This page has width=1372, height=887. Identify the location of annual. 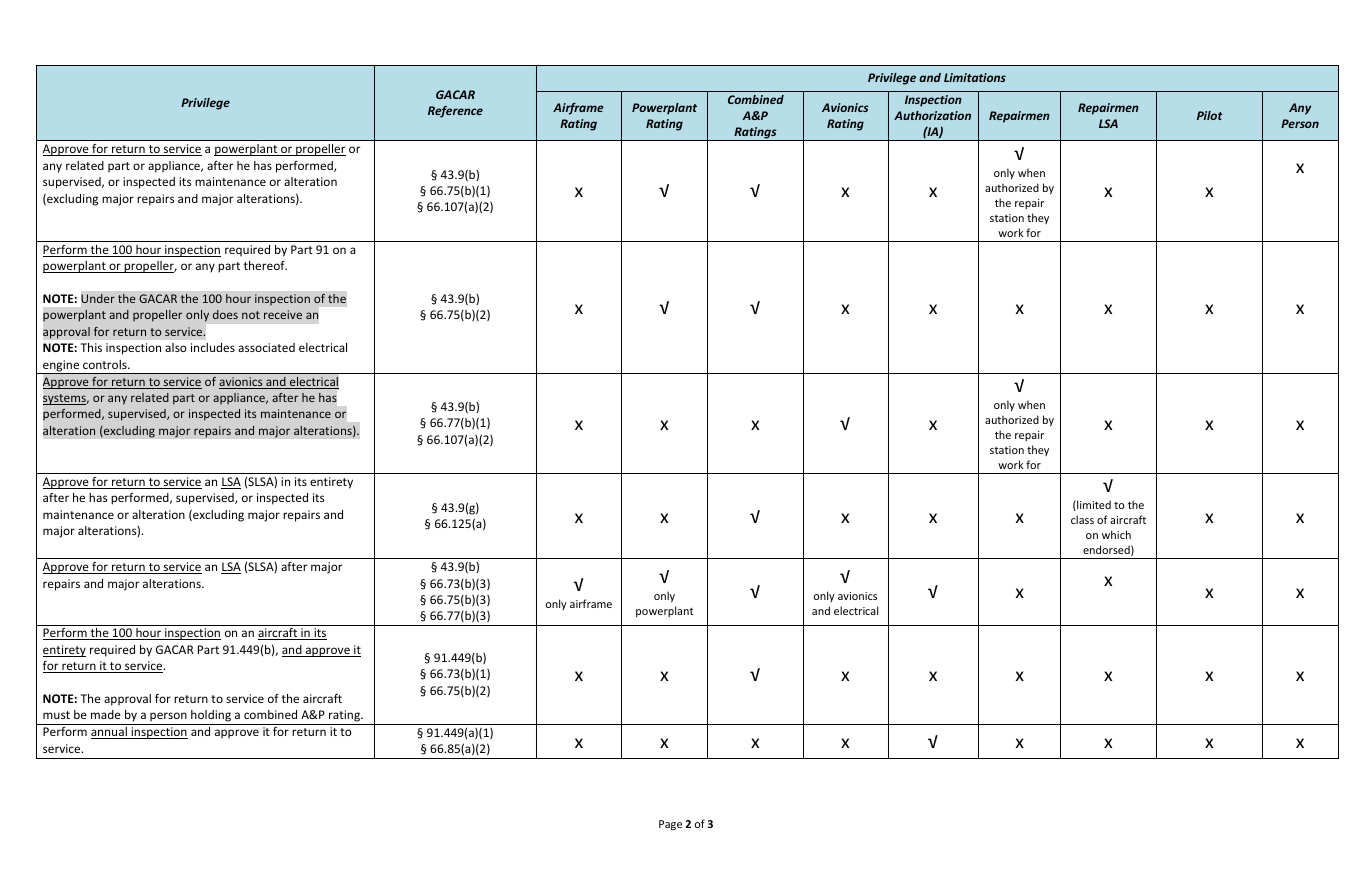
(110, 733).
